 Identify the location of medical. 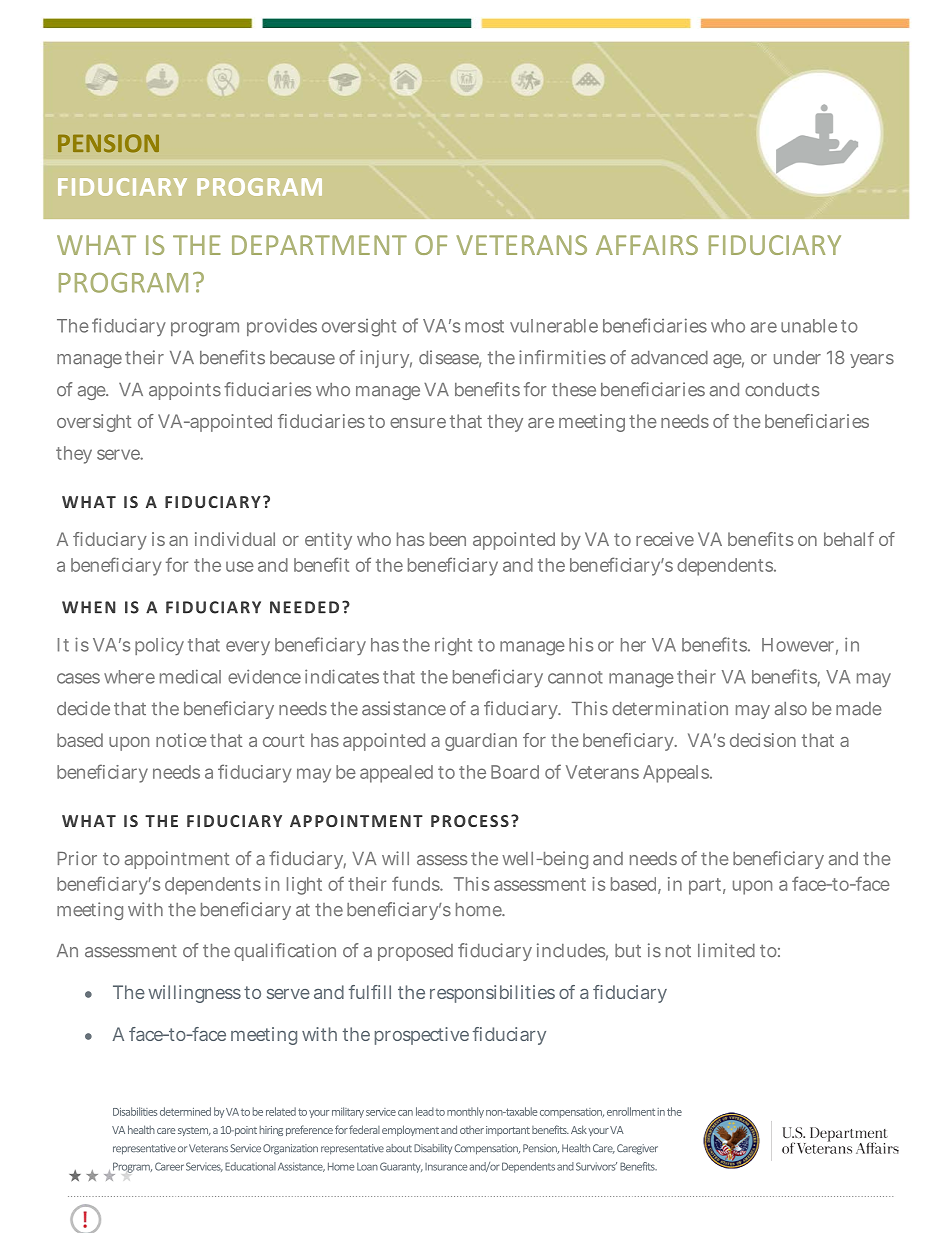
(190, 676).
